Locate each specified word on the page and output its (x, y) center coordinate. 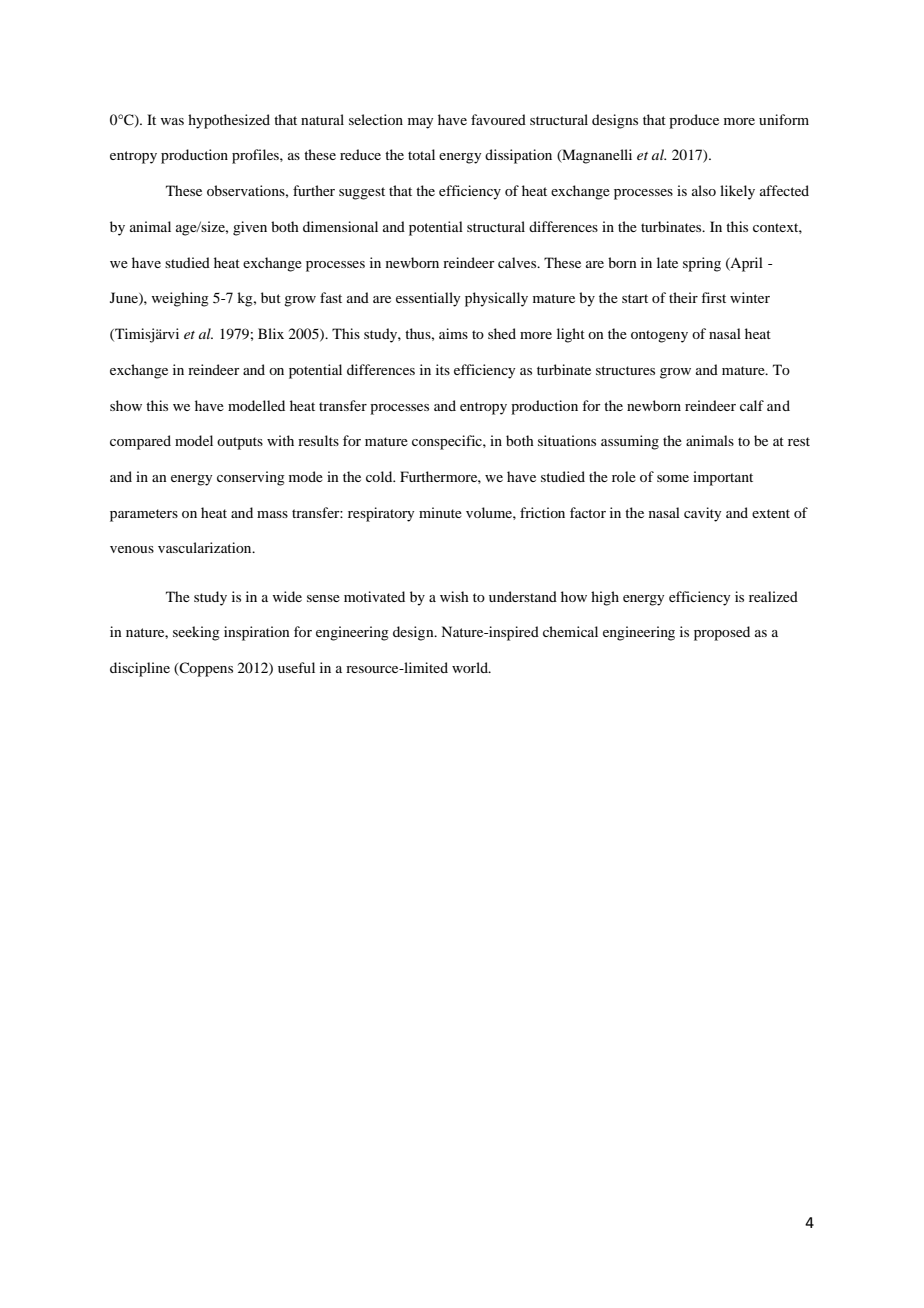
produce (694, 121)
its (443, 369)
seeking (196, 633)
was (172, 121)
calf (752, 405)
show (126, 405)
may (420, 123)
